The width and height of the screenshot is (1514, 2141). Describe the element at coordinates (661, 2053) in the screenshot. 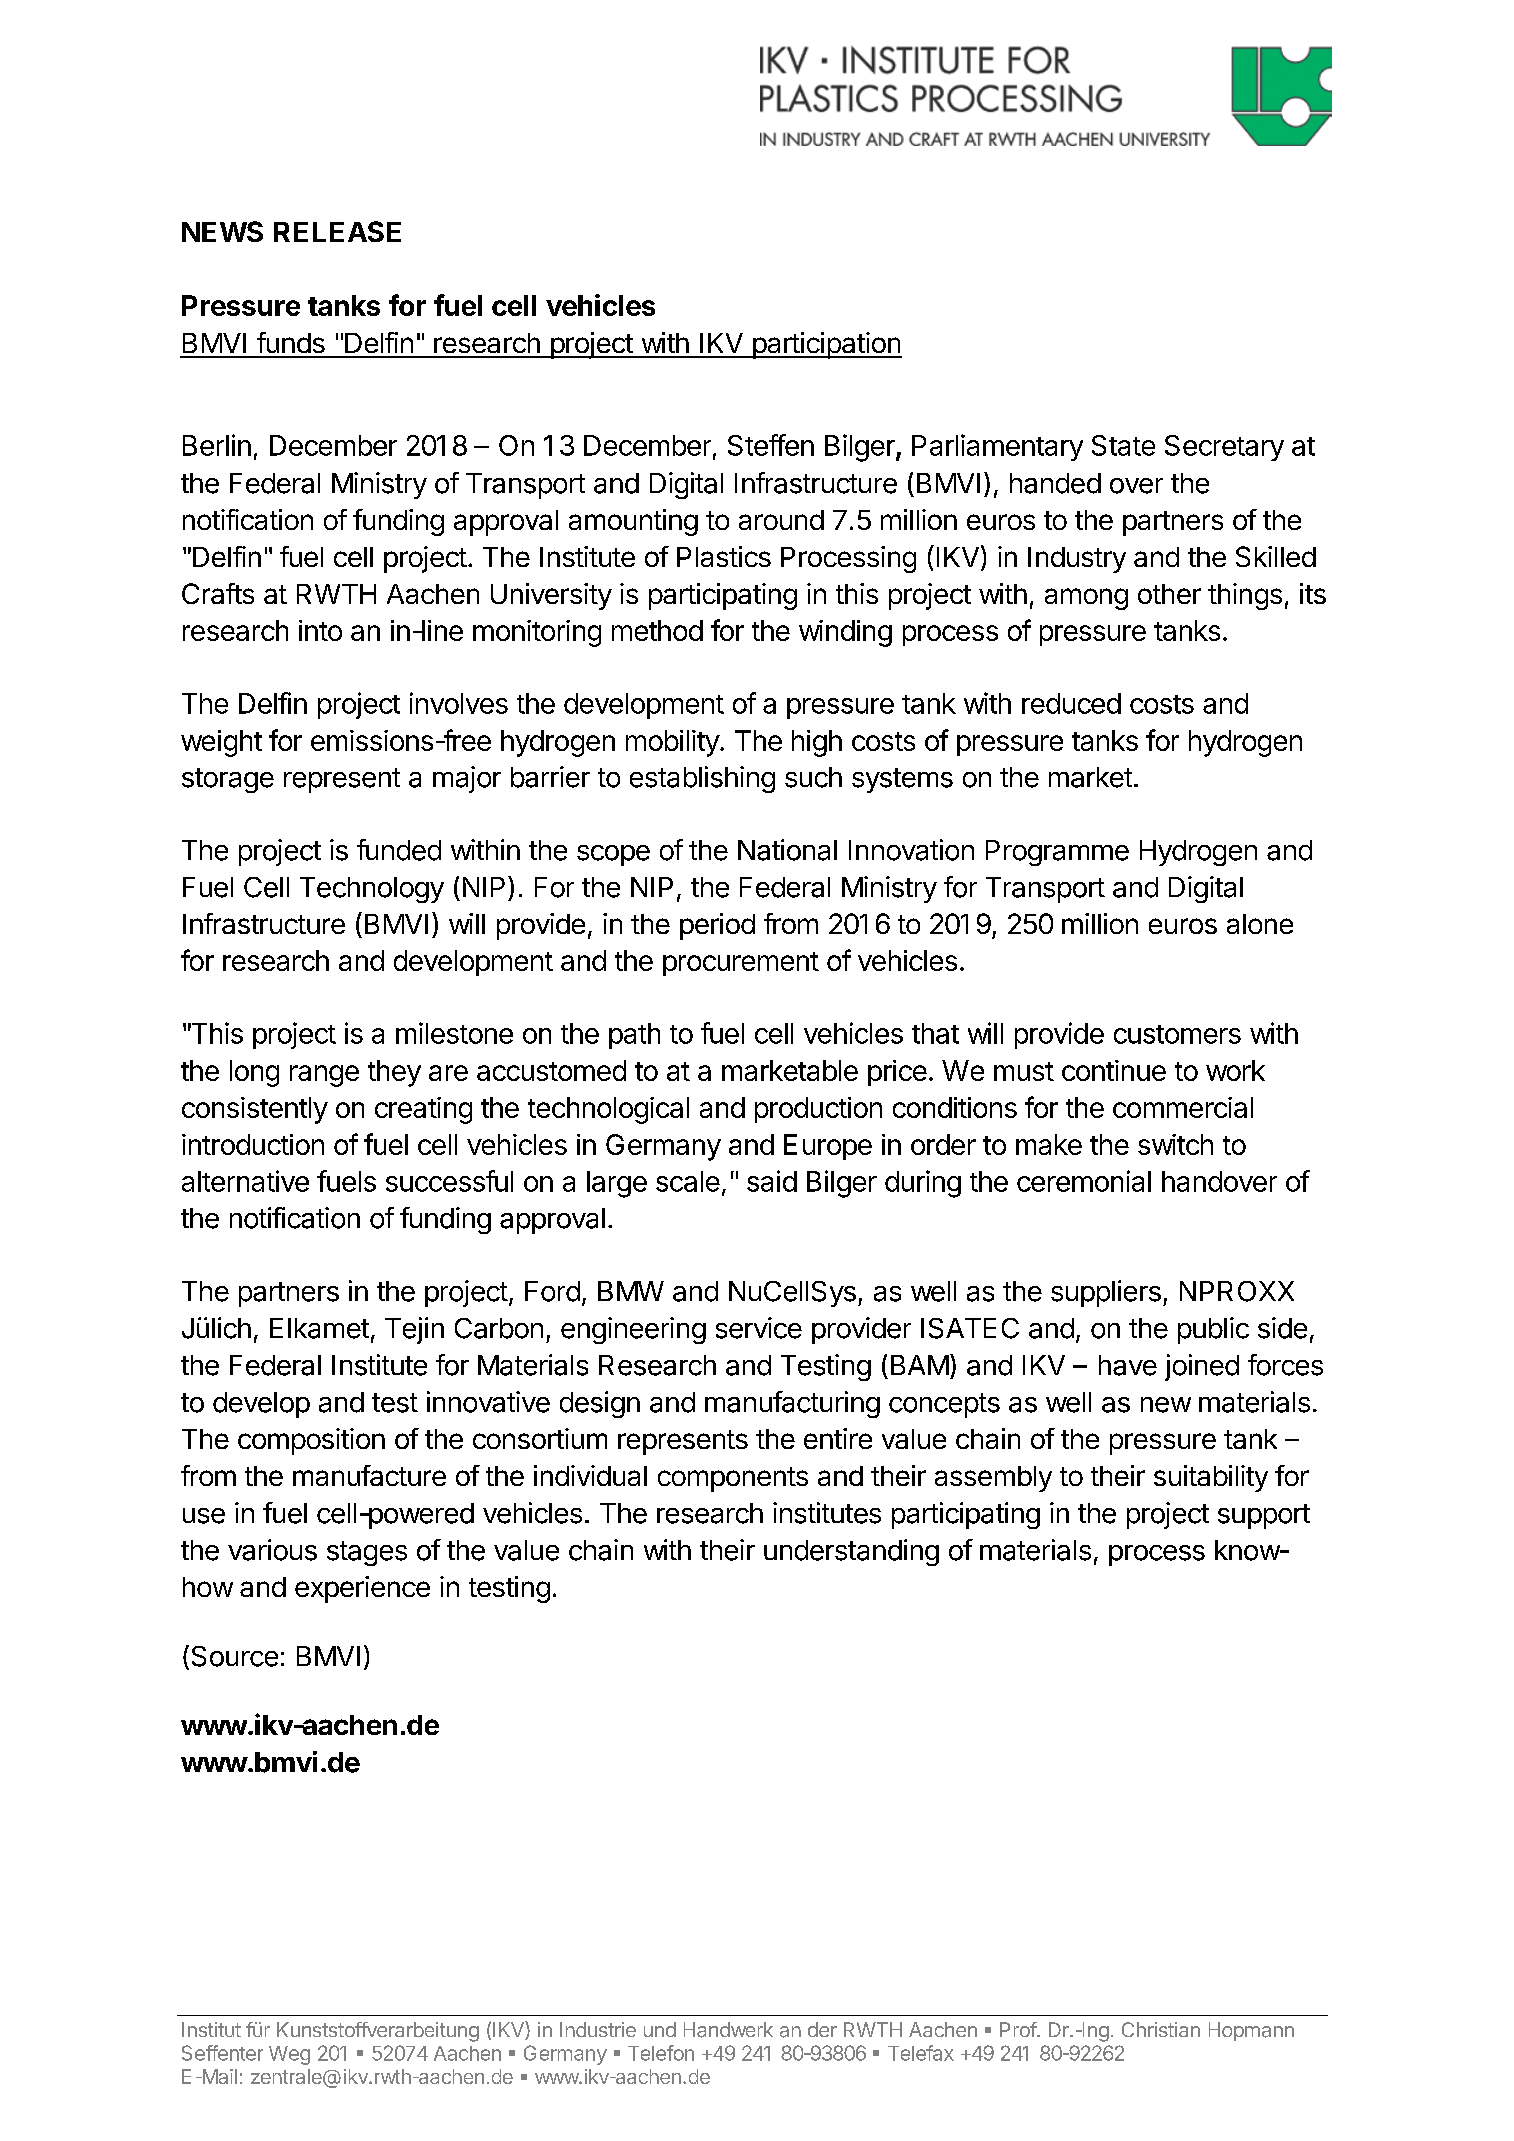

I see `Telefon` at that location.
